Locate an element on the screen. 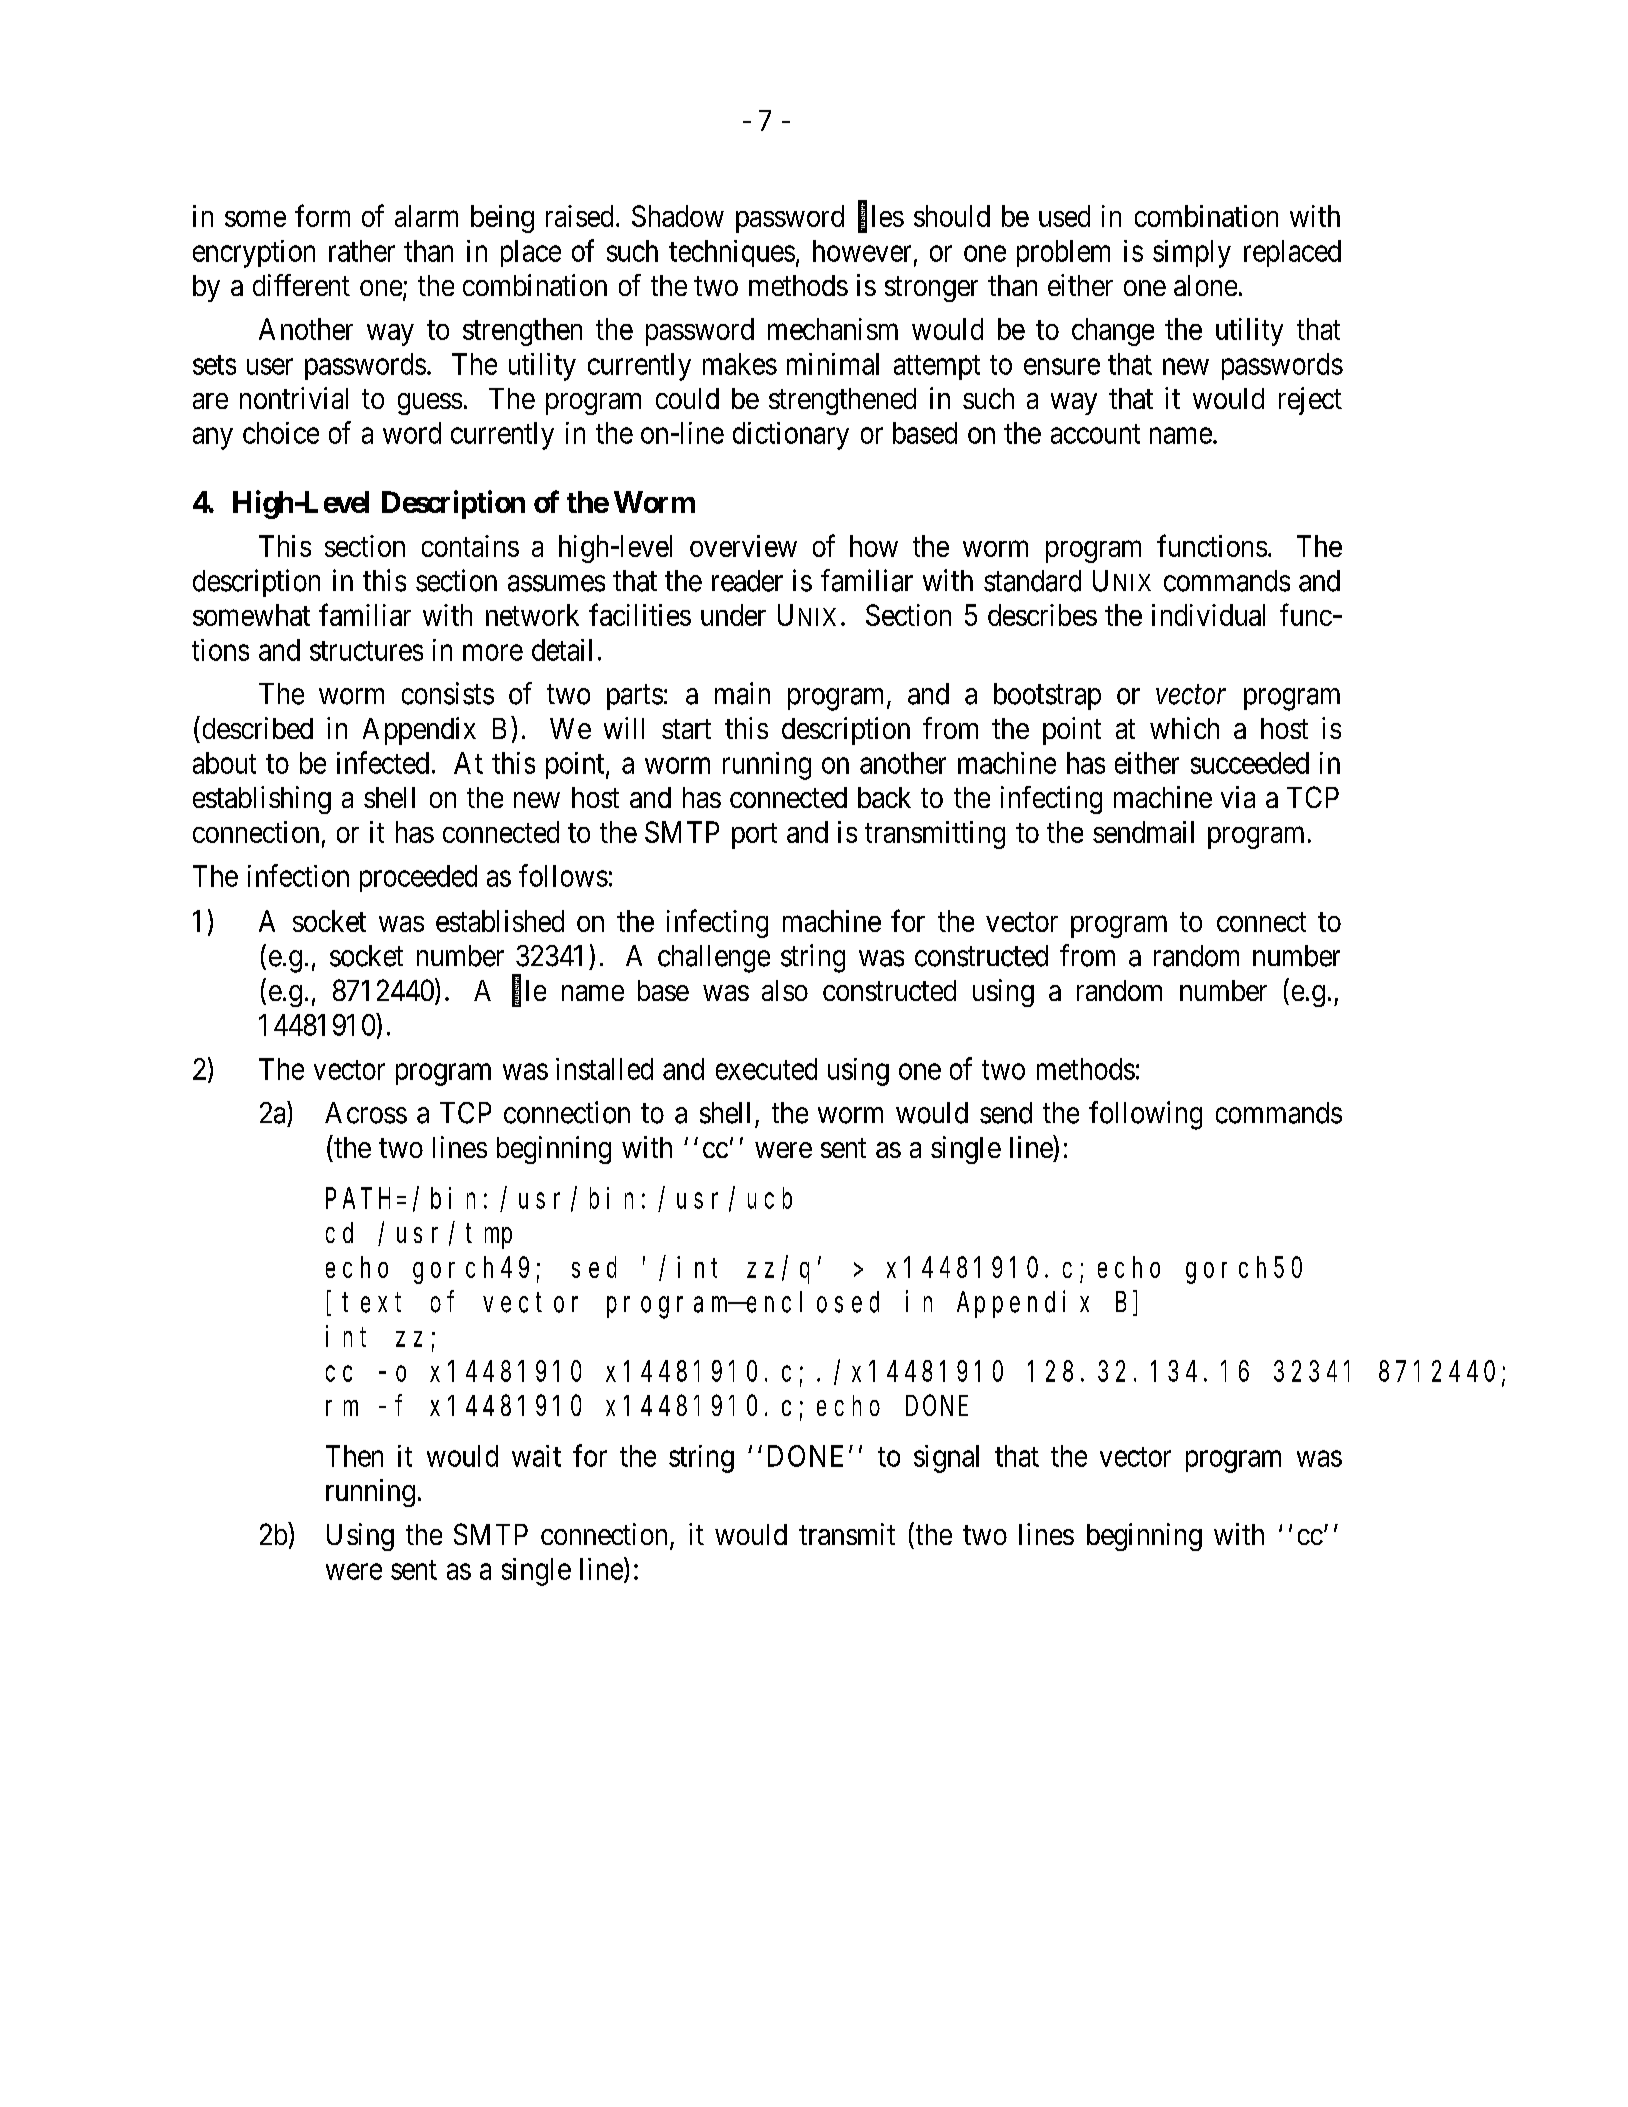  following is located at coordinates (1145, 1115).
